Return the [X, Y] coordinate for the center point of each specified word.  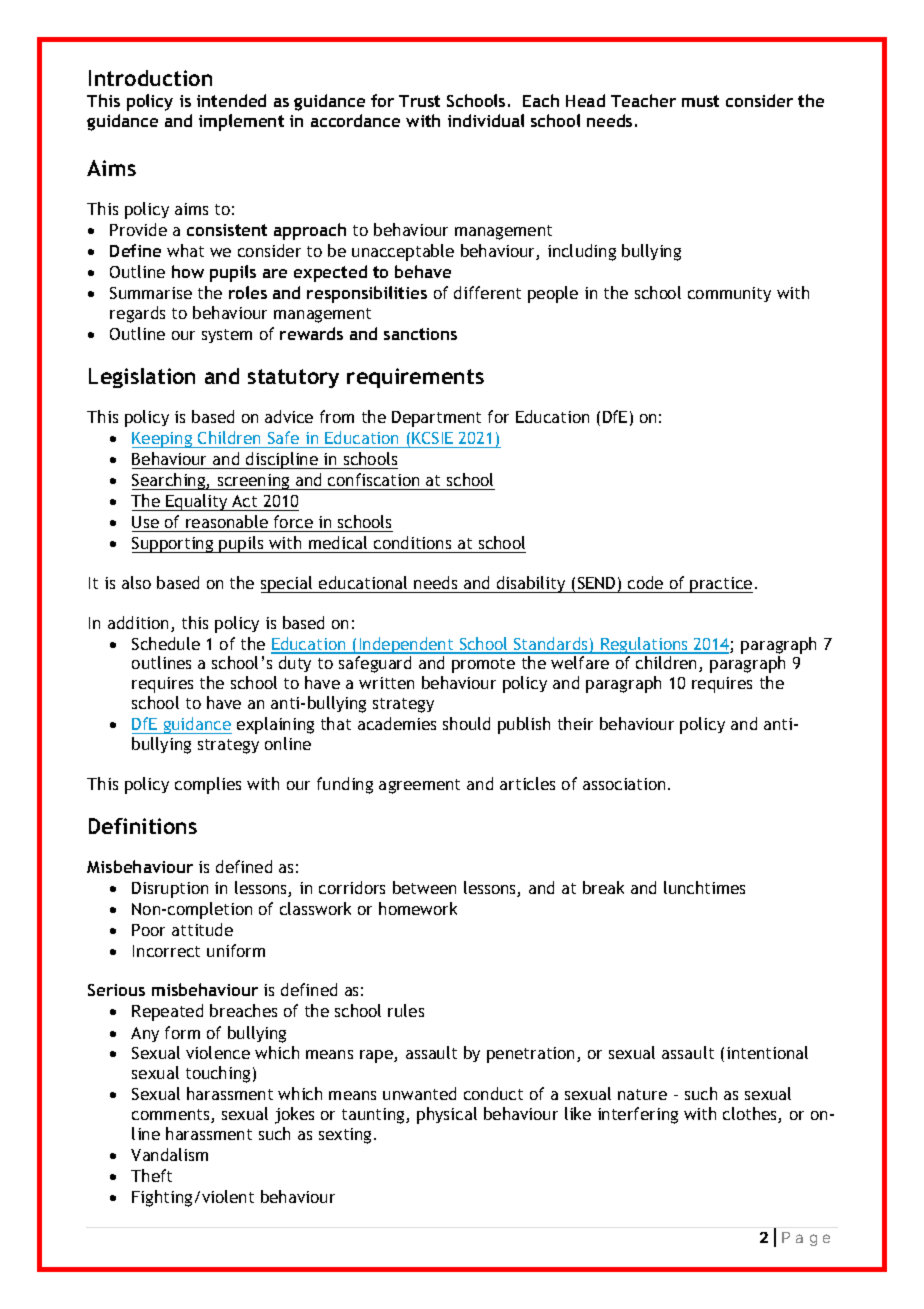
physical [447, 1115]
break [603, 887]
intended [231, 100]
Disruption [170, 890]
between [424, 887]
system [227, 336]
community [729, 294]
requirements [415, 378]
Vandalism [169, 1154]
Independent [406, 645]
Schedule [166, 643]
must [700, 101]
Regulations [644, 645]
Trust [419, 101]
